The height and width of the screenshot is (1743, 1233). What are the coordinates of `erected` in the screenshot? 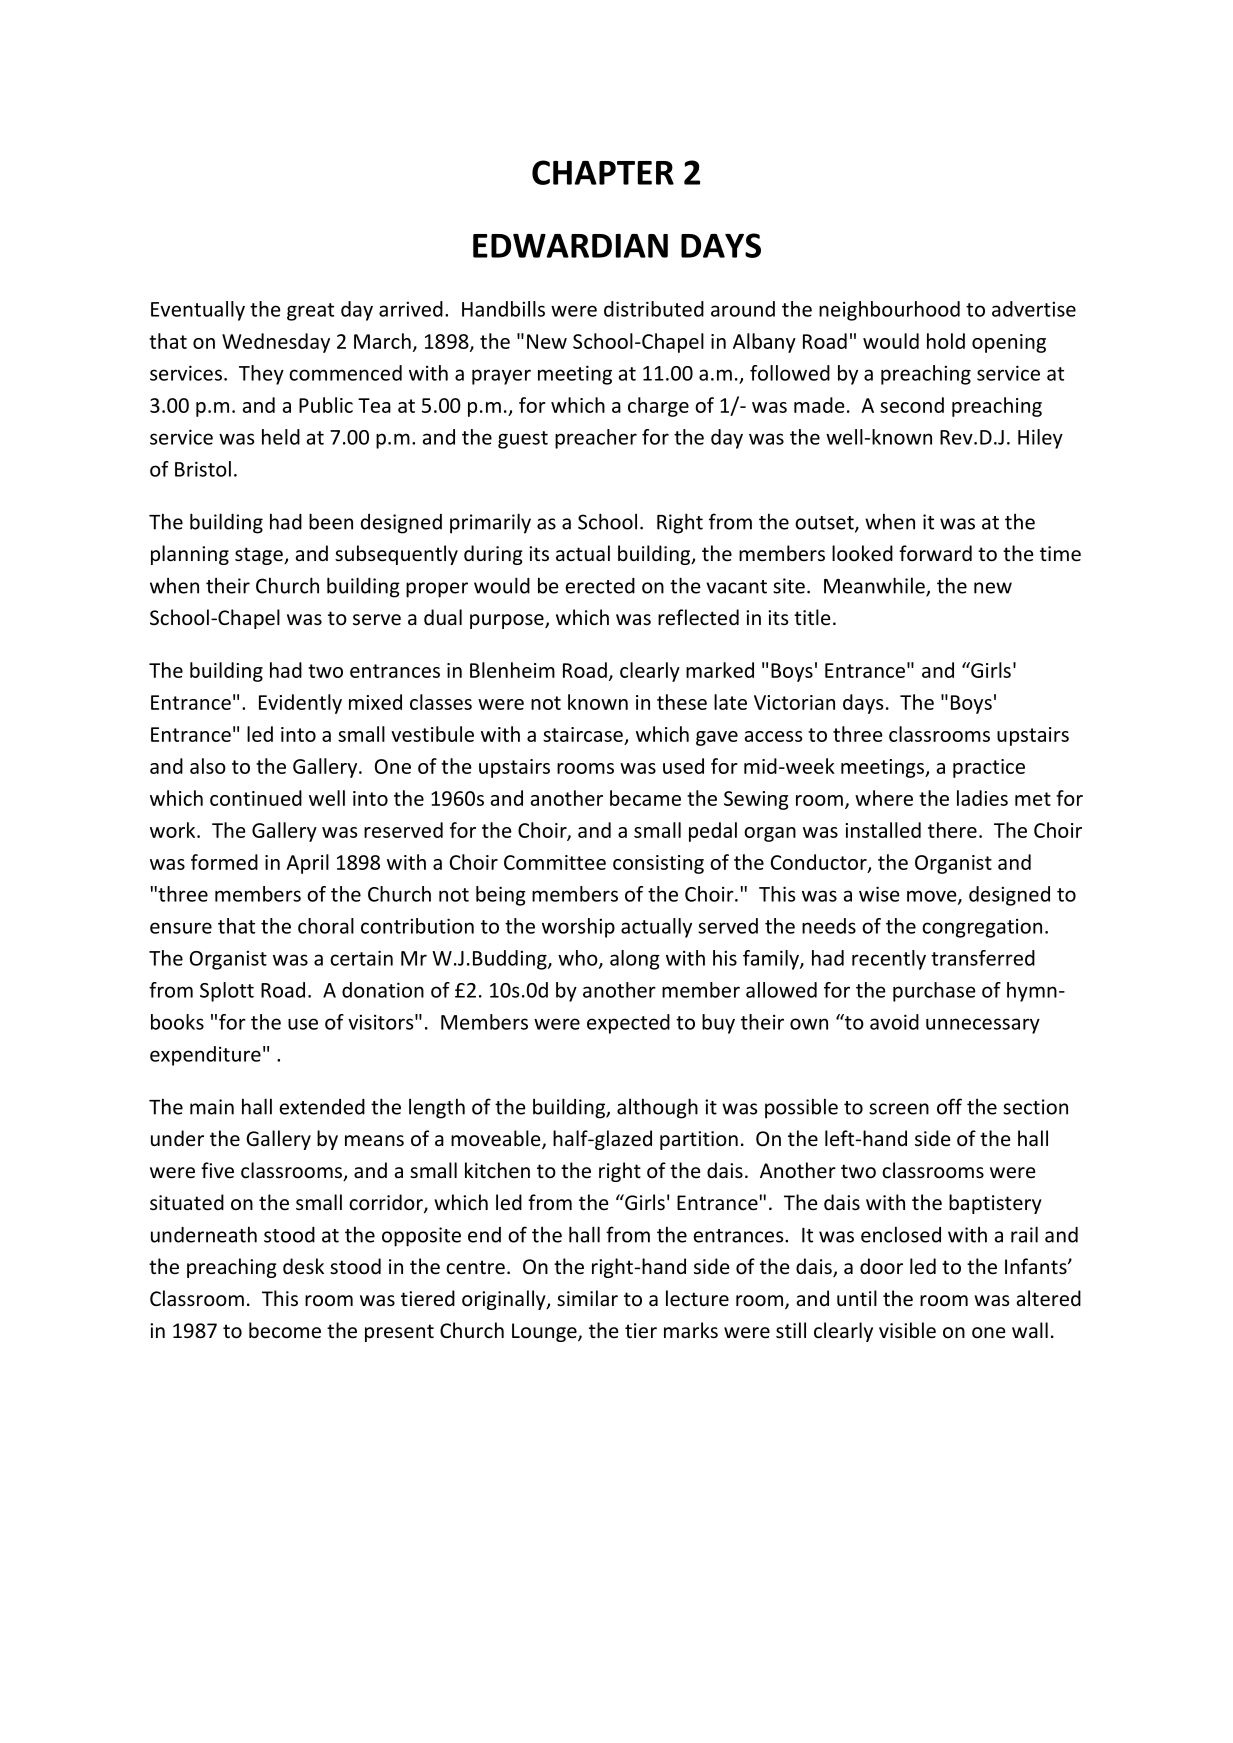 It's located at (600, 586).
